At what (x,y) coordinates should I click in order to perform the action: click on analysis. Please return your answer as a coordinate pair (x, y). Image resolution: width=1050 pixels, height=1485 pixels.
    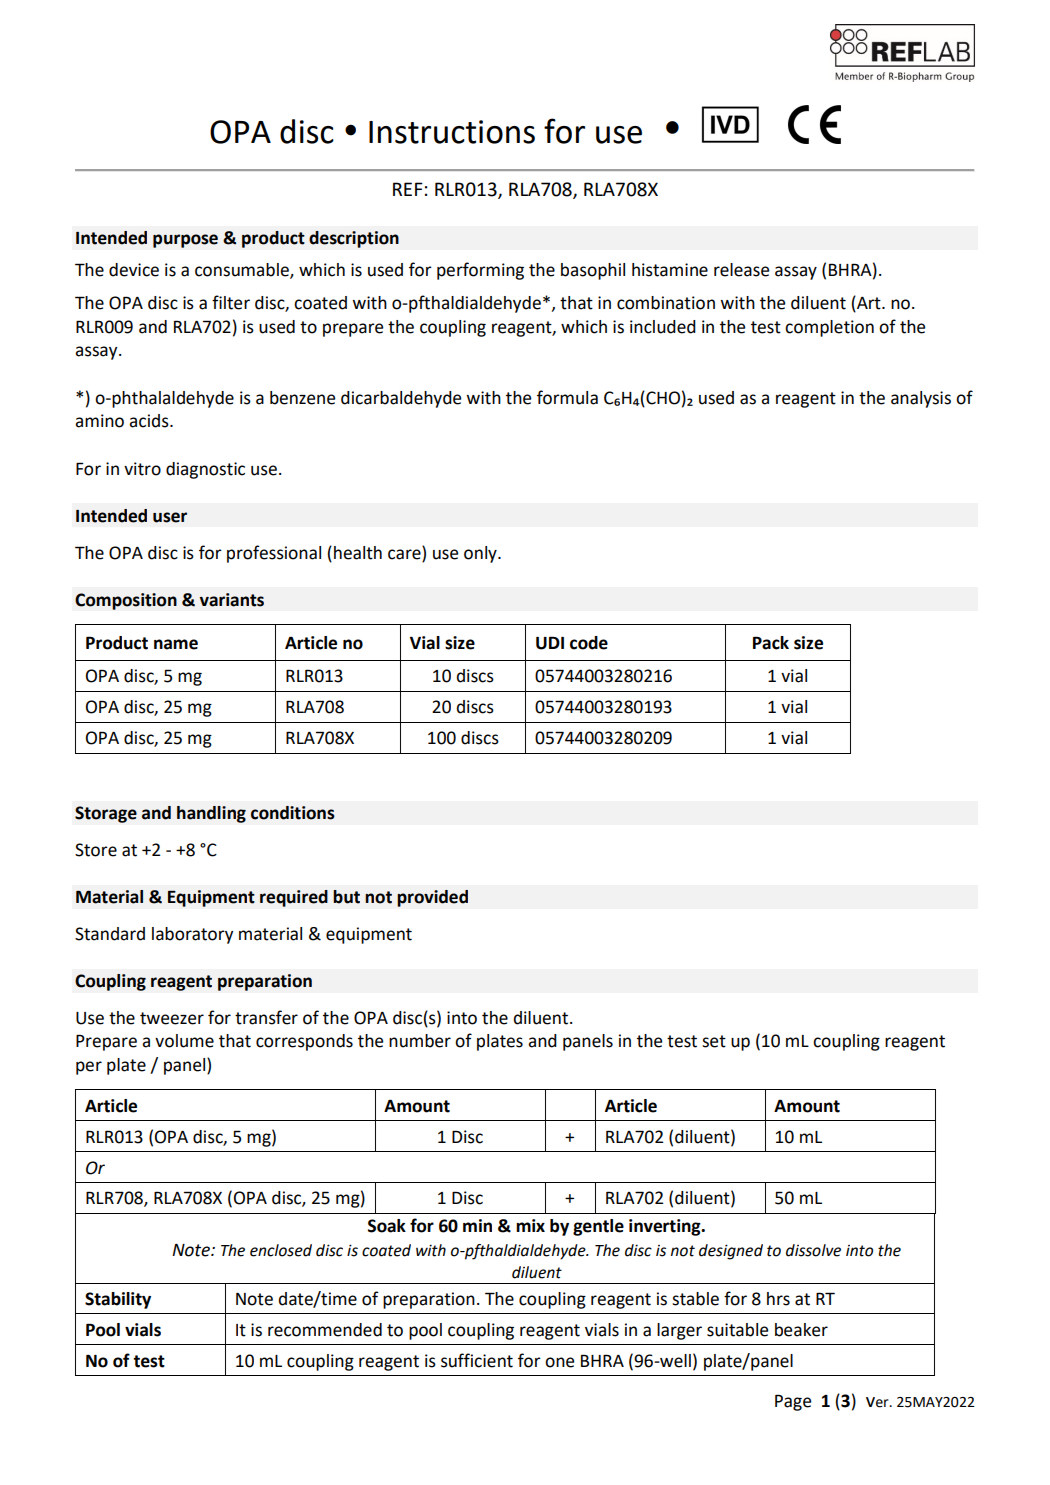
    Looking at the image, I should click on (921, 399).
